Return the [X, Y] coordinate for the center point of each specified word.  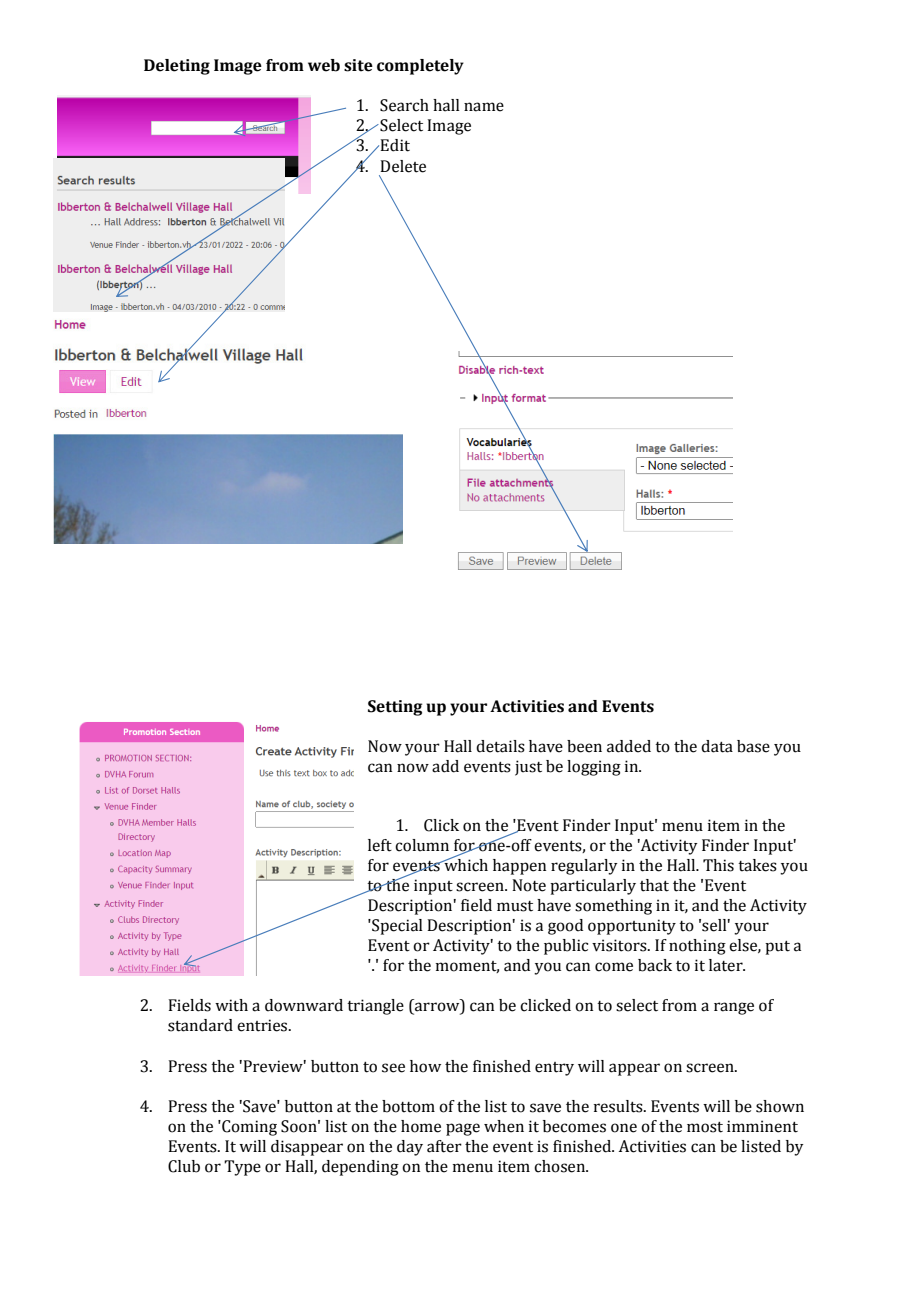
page [463, 1129]
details [500, 746]
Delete [403, 166]
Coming [248, 1128]
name [484, 107]
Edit [395, 145]
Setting [395, 708]
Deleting [177, 67]
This [718, 865]
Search [404, 105]
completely [420, 67]
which [465, 864]
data [717, 746]
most [705, 1127]
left [380, 845]
